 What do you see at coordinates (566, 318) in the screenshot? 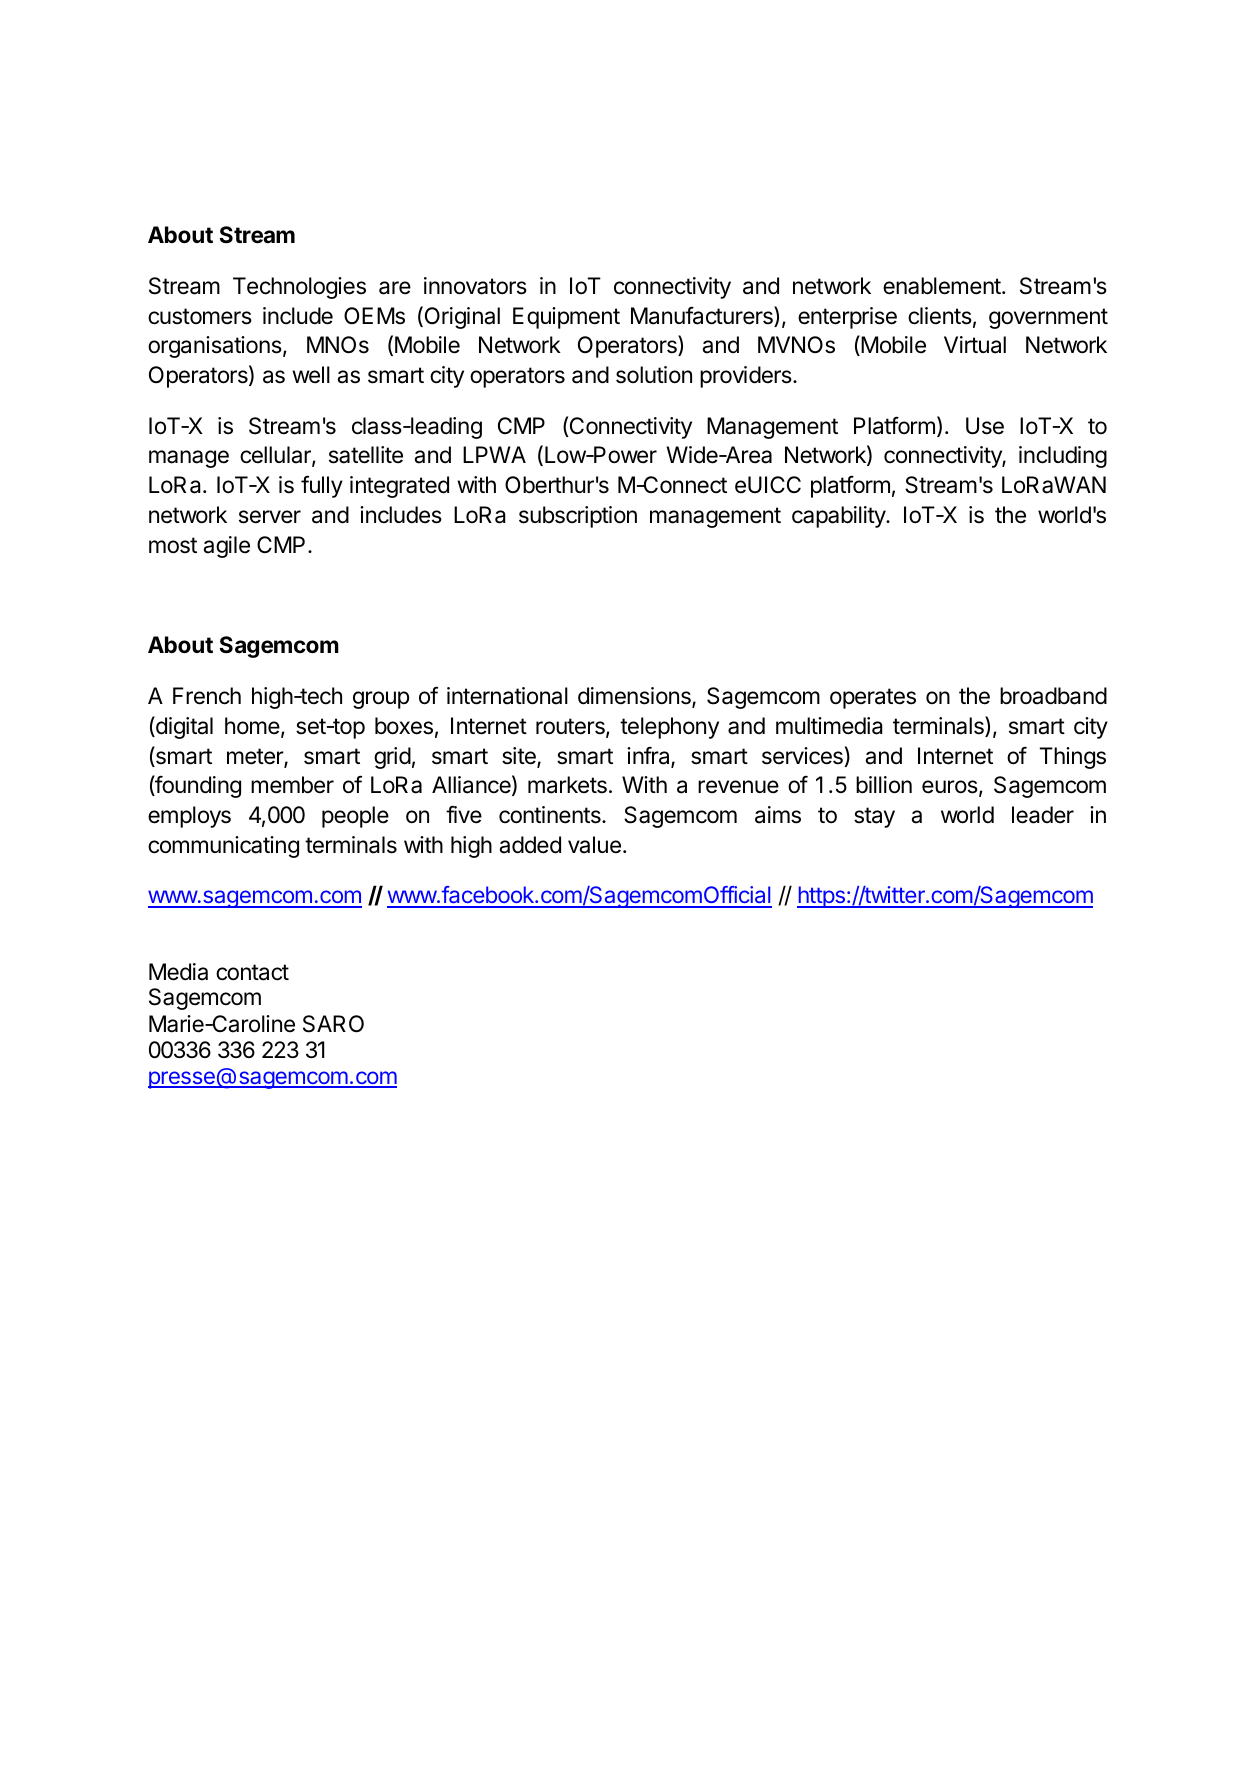
I see `Equipment` at bounding box center [566, 318].
